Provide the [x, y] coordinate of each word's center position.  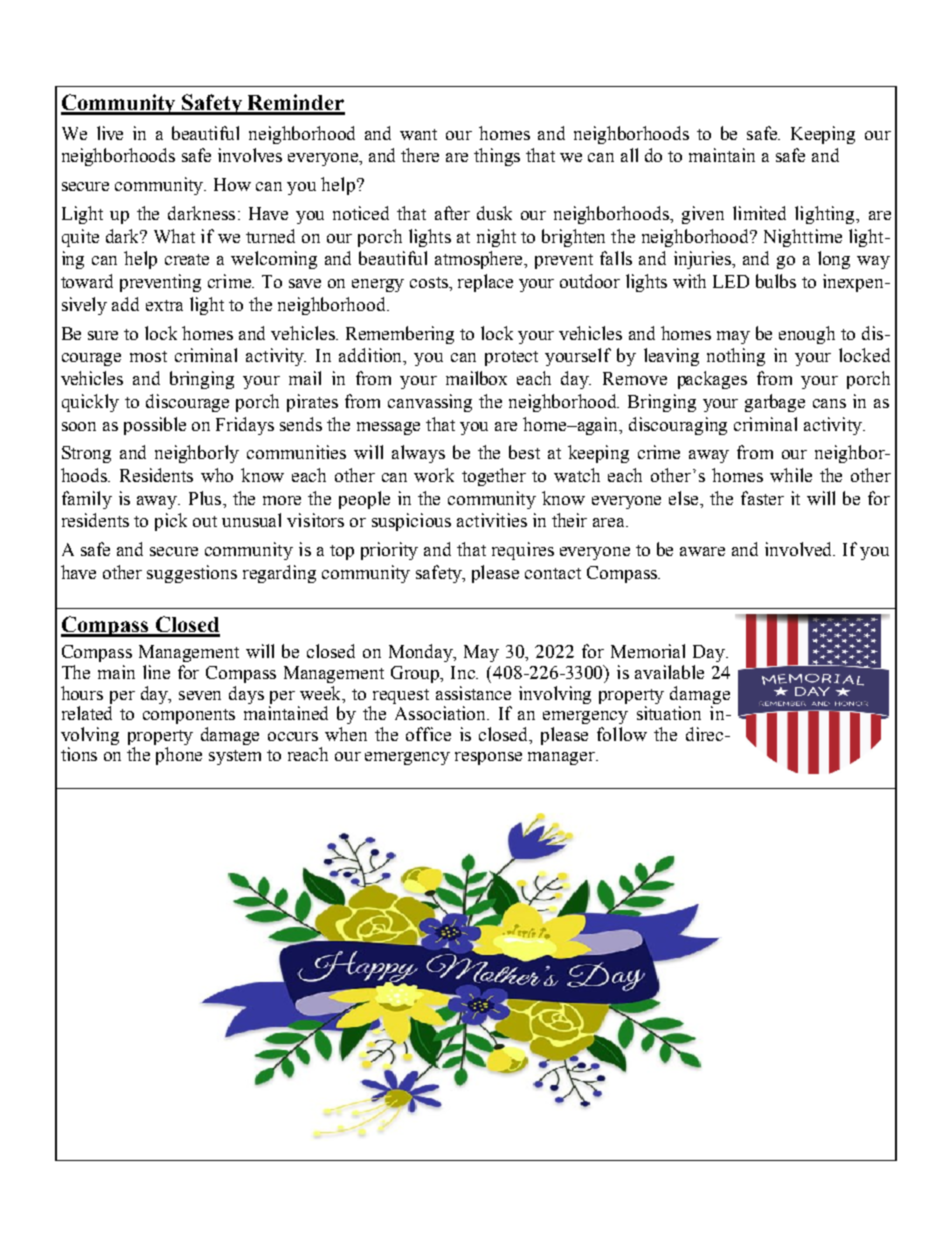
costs [430, 282]
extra [164, 305]
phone [179, 756]
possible [155, 426]
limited [759, 213]
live [110, 133]
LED [731, 281]
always [418, 454]
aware [702, 551]
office [428, 734]
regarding [279, 574]
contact [553, 573]
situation [669, 713]
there [420, 155]
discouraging [678, 426]
